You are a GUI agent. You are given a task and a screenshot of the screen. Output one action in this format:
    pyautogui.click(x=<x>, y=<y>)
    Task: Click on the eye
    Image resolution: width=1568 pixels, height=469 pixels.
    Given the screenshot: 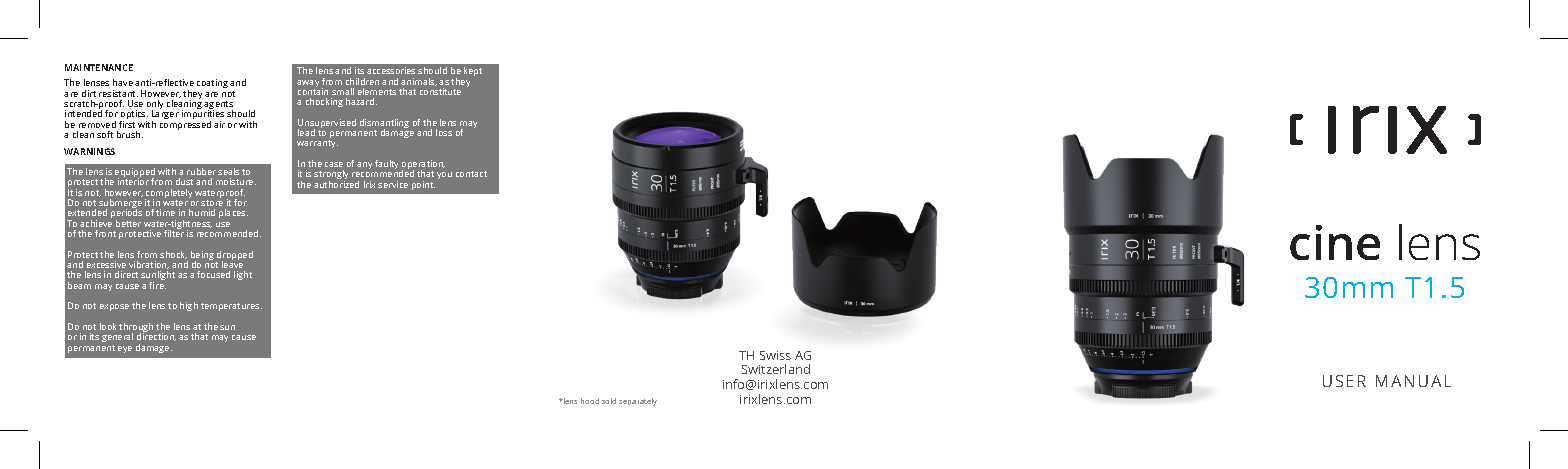 What is the action you would take?
    pyautogui.click(x=125, y=349)
